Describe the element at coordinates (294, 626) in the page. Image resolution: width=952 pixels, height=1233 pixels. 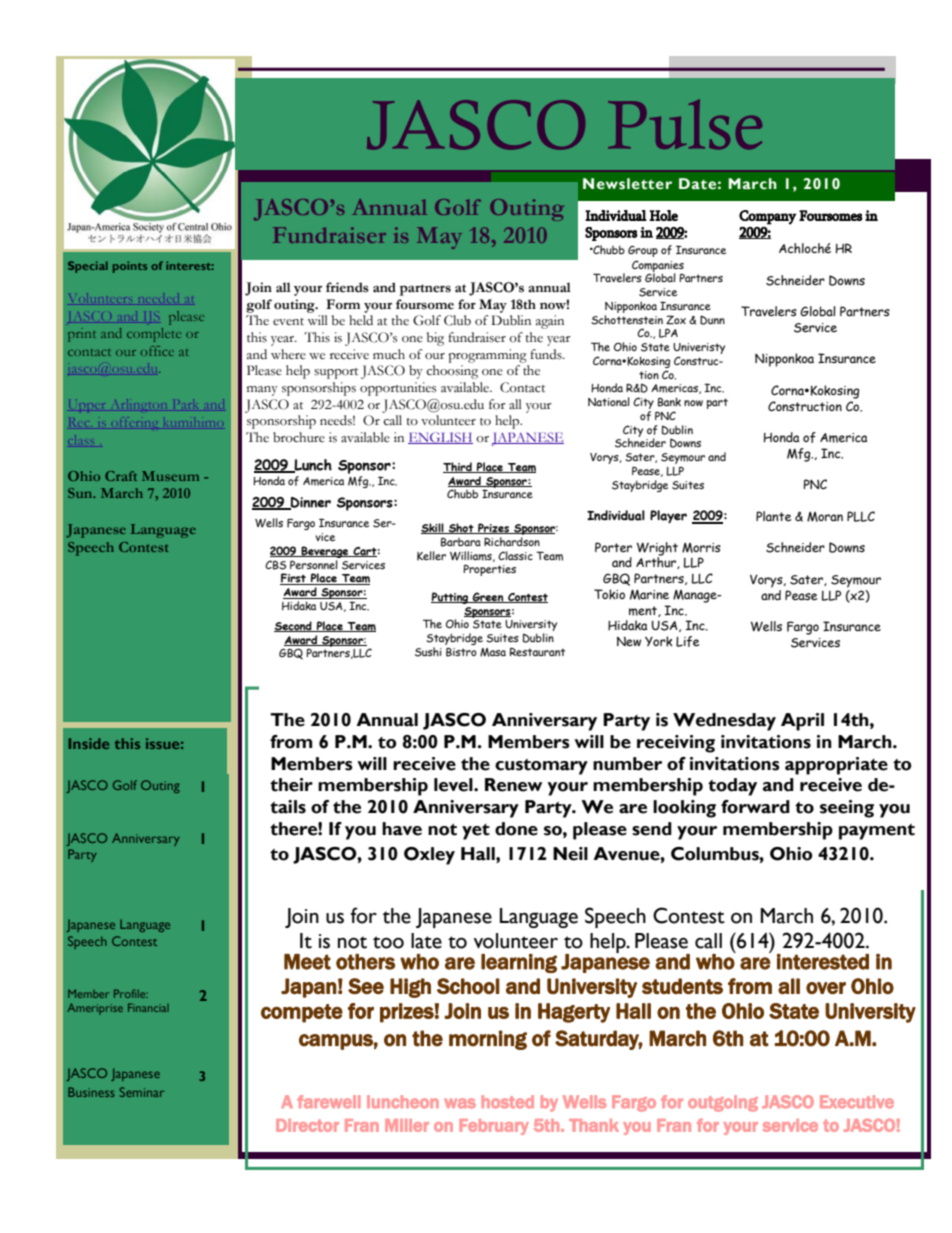
I see `Second` at that location.
